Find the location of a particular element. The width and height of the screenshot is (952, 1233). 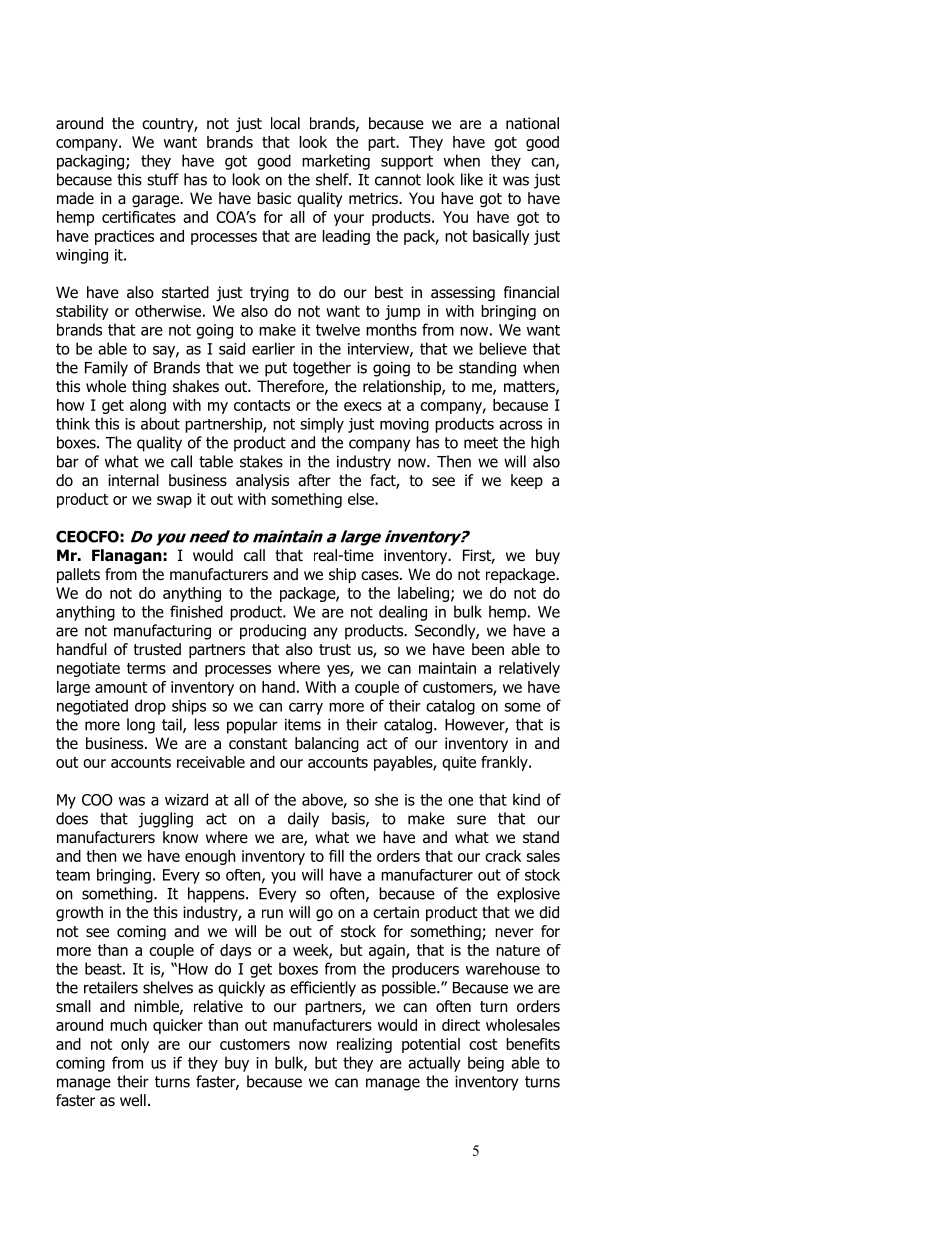

been is located at coordinates (488, 649).
